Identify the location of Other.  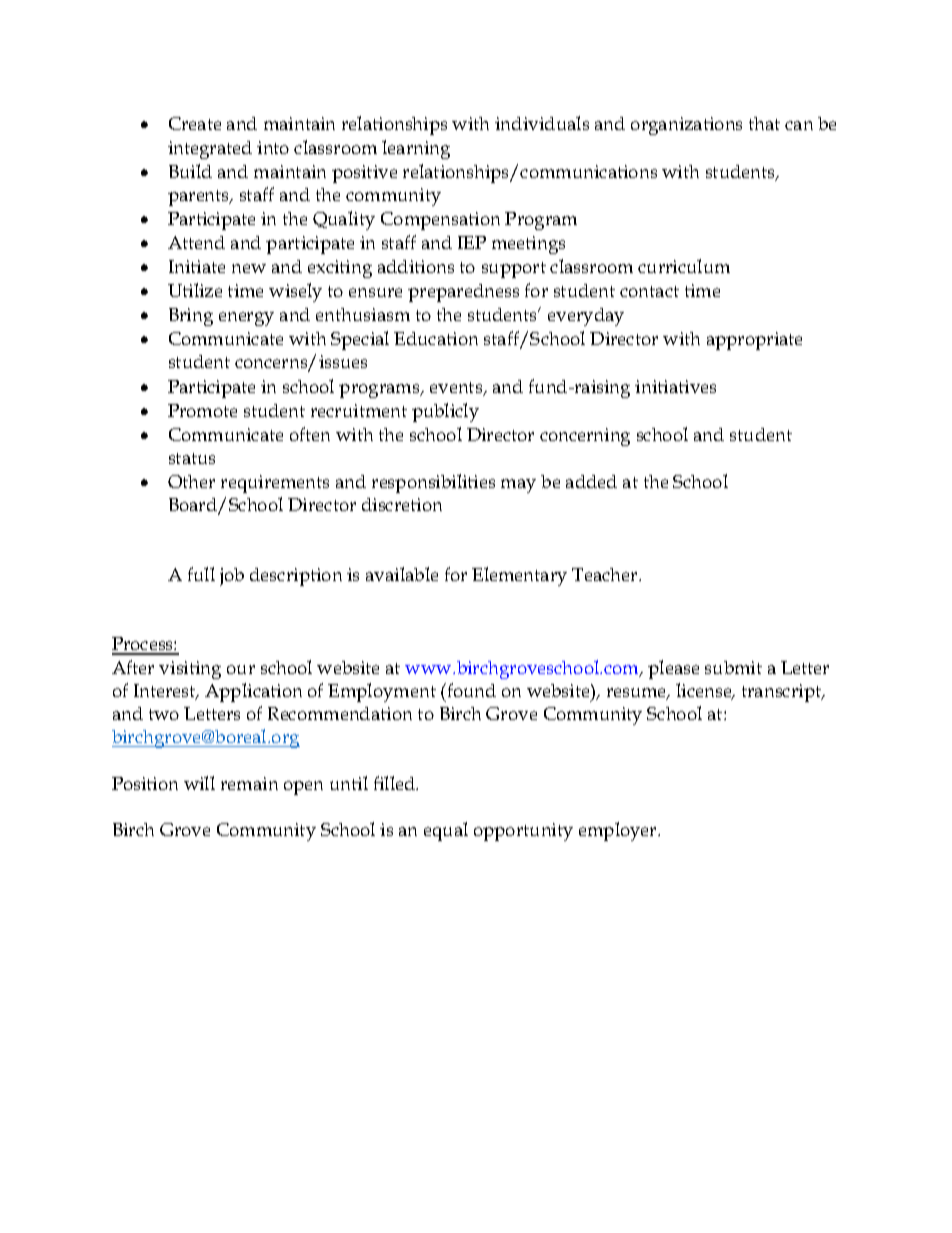
(191, 481).
